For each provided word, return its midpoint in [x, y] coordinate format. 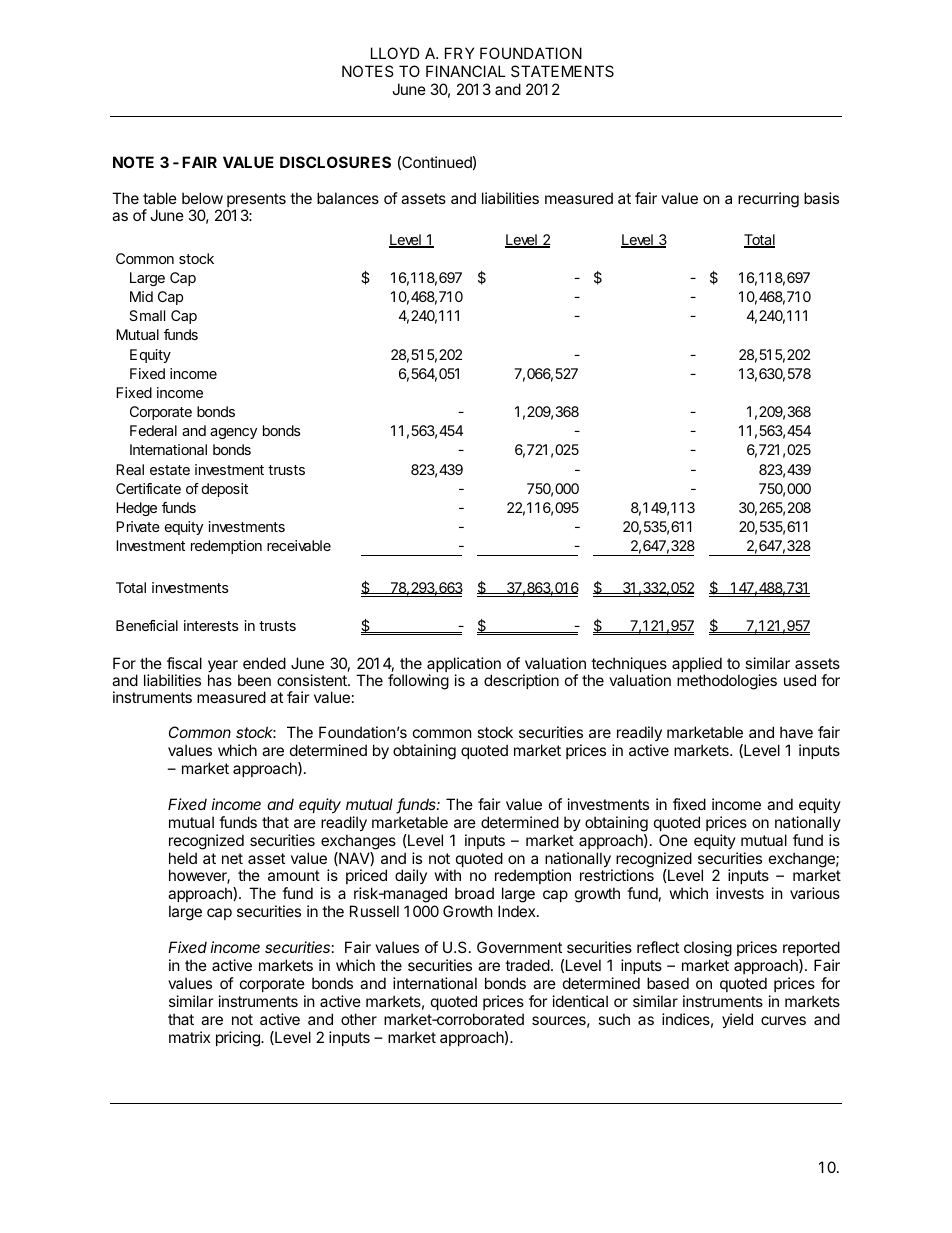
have [796, 732]
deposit [225, 490]
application [464, 666]
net [232, 858]
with [448, 875]
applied [697, 666]
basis [821, 198]
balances [348, 198]
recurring [768, 200]
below [202, 198]
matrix [189, 1037]
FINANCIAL [466, 71]
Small [147, 315]
